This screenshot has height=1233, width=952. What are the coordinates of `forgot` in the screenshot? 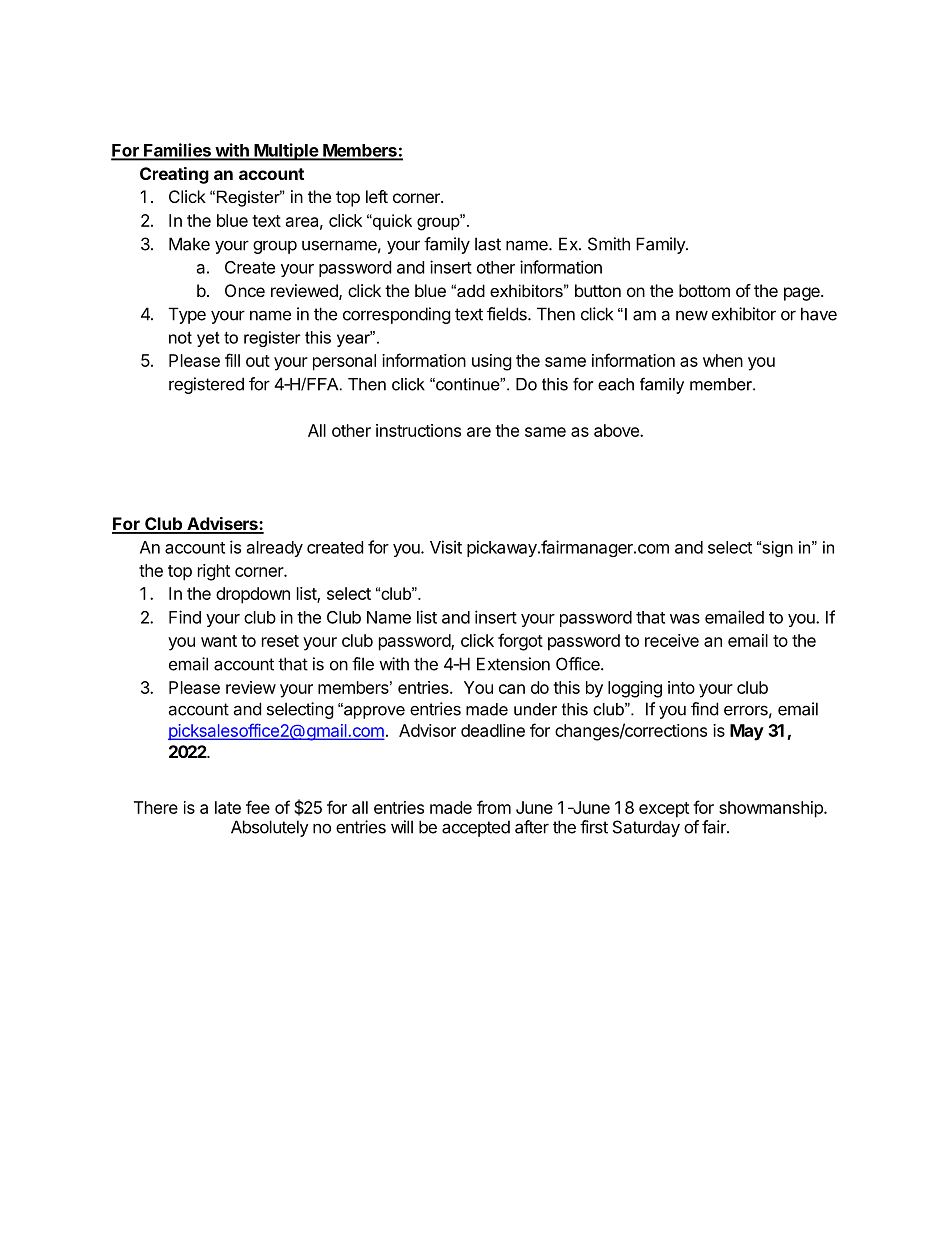 It's located at (520, 642).
